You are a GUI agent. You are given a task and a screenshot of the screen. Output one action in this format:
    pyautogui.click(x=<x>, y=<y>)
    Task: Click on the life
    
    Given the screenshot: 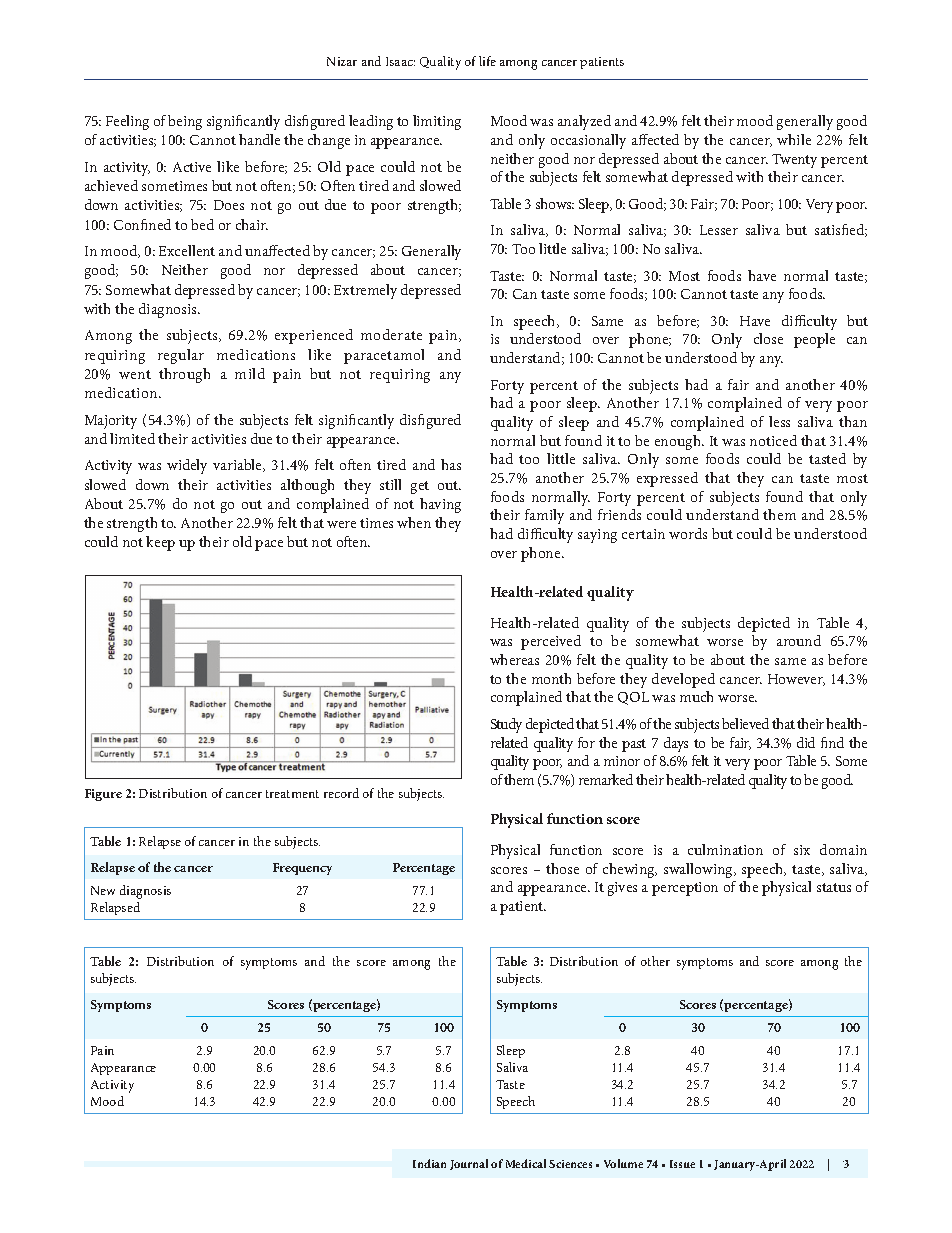 What is the action you would take?
    pyautogui.click(x=487, y=61)
